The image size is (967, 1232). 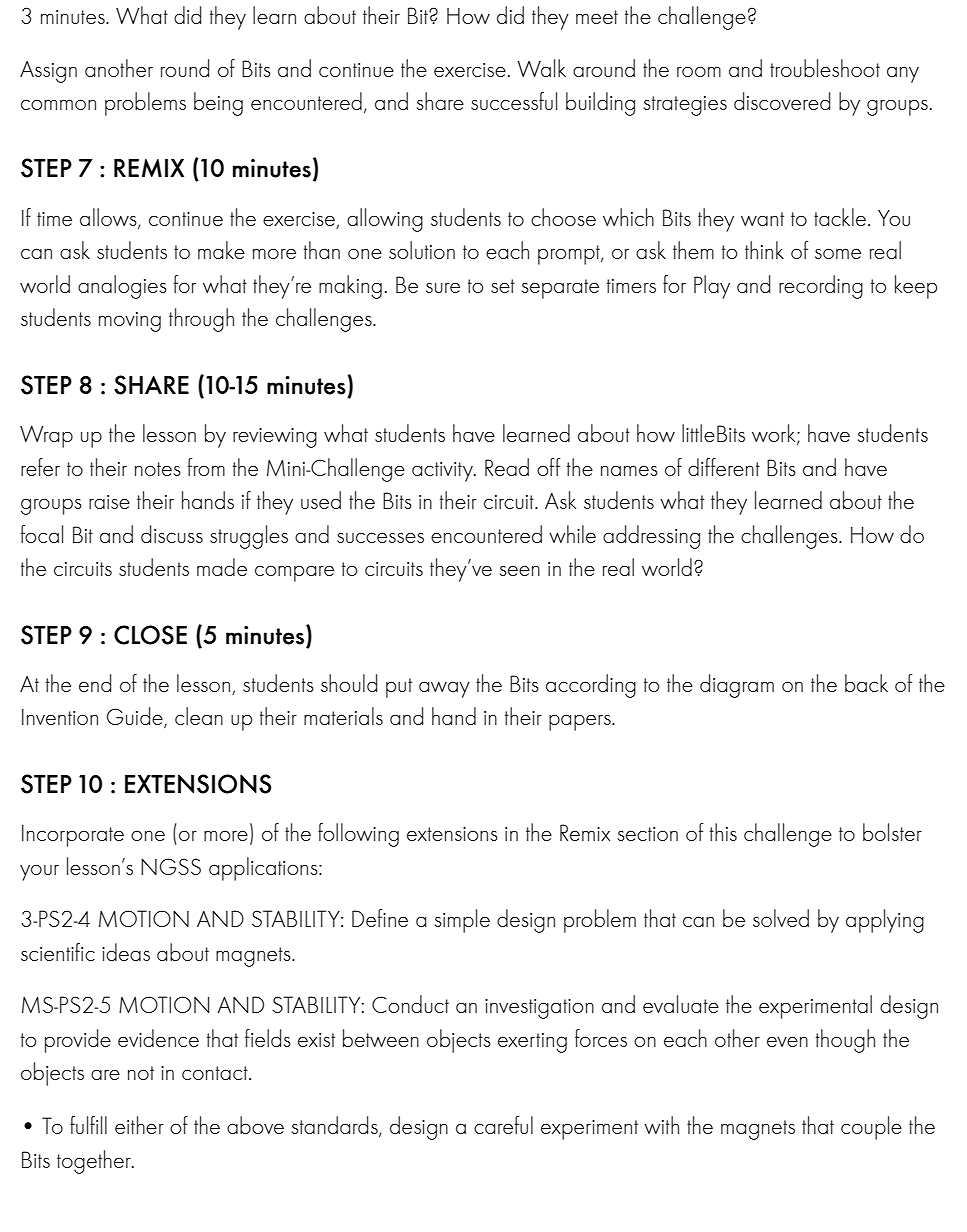 I want to click on troubleshoot, so click(x=825, y=68).
